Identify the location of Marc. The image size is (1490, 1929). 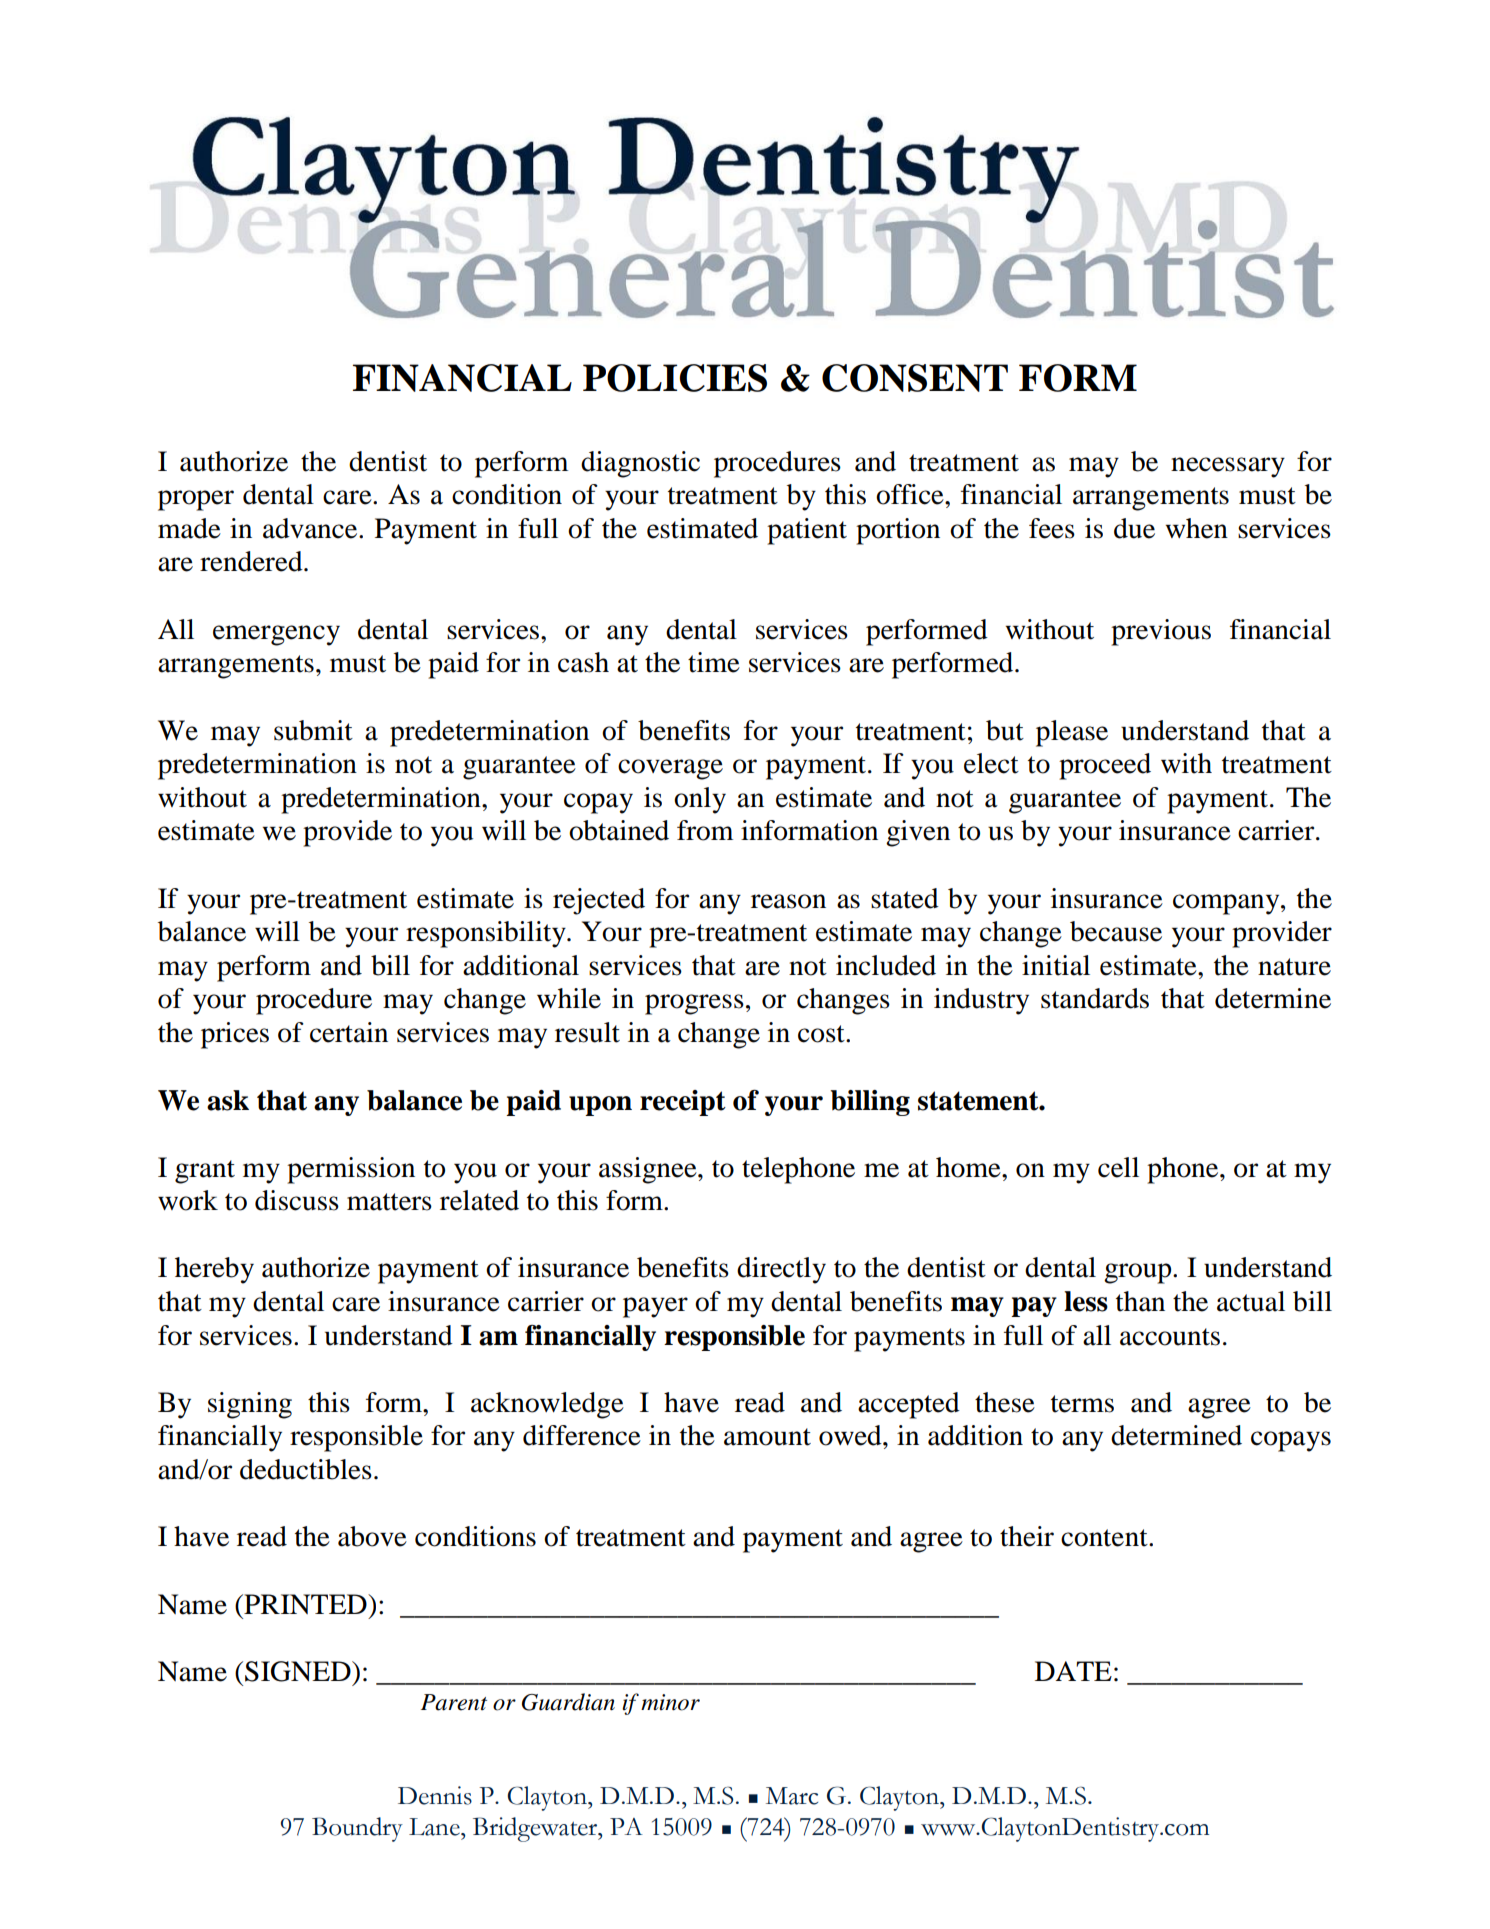
(792, 1796).
